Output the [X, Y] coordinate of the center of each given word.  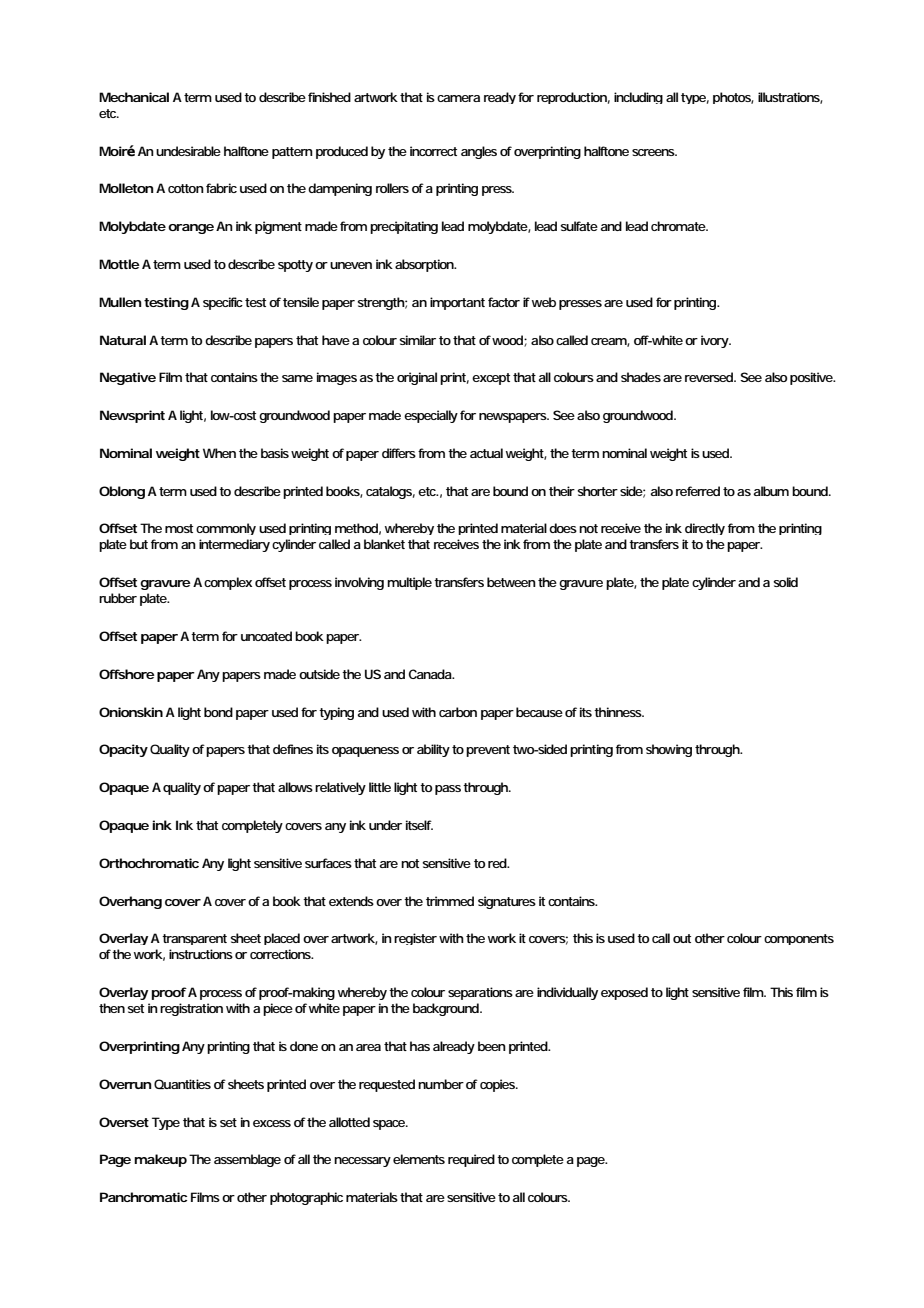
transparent [194, 939]
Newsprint [132, 416]
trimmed [450, 901]
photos [733, 98]
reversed [710, 377]
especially [431, 416]
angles [479, 152]
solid [785, 582]
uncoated [266, 636]
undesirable [188, 151]
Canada [431, 674]
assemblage [247, 1160]
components [799, 939]
